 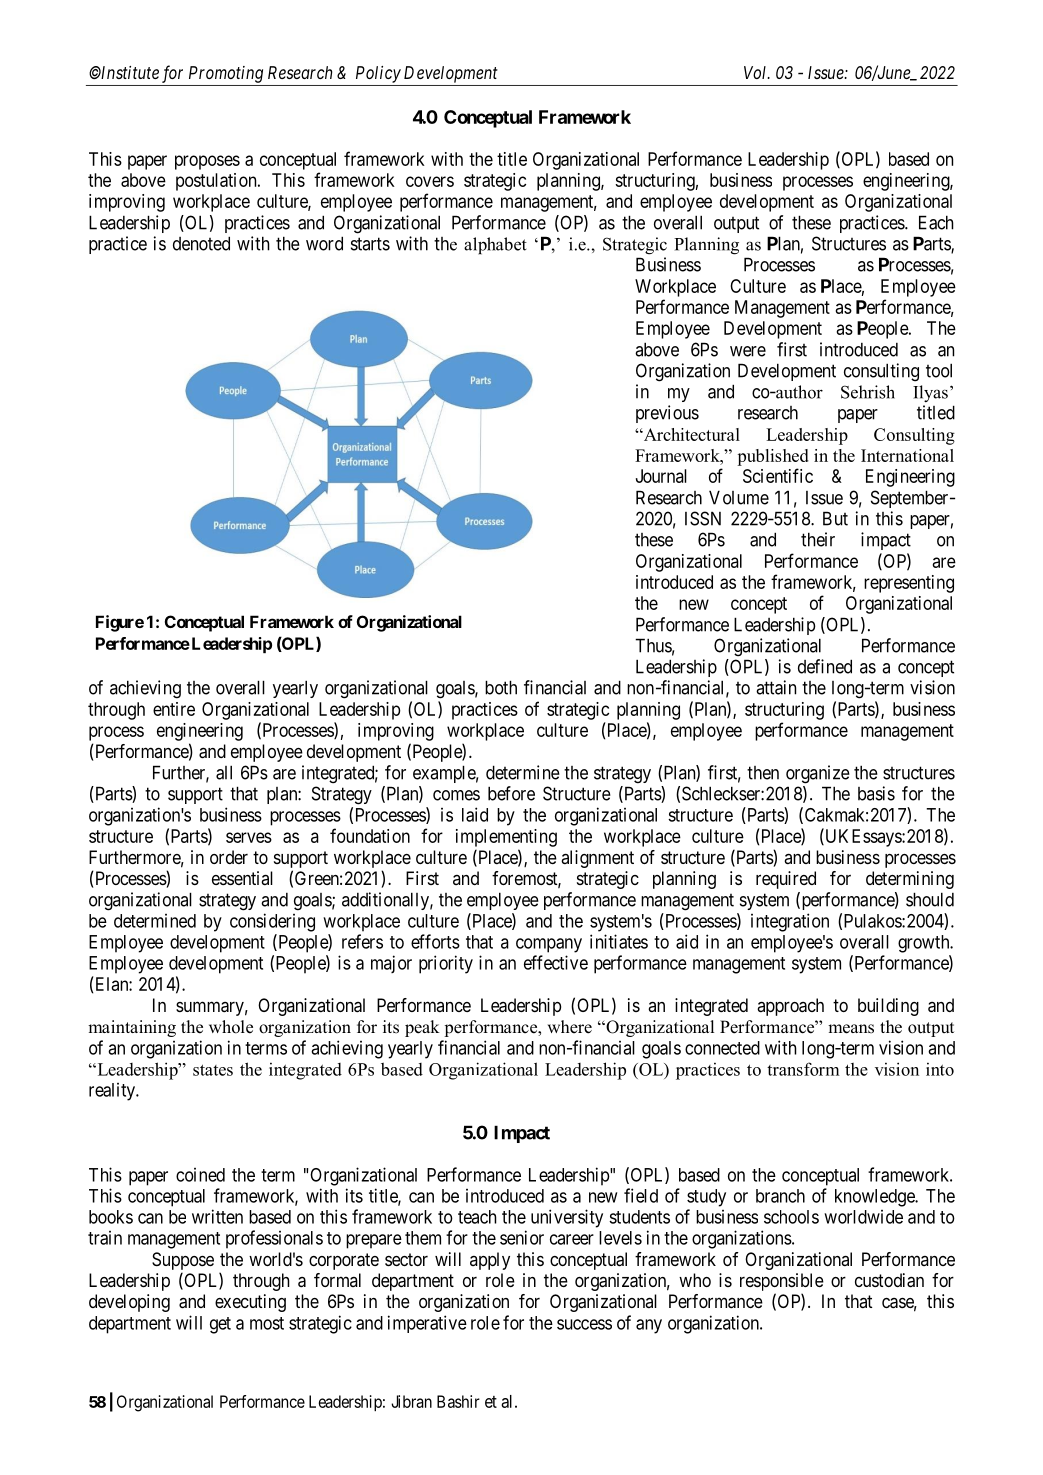 What do you see at coordinates (748, 351) in the document?
I see `were` at bounding box center [748, 351].
